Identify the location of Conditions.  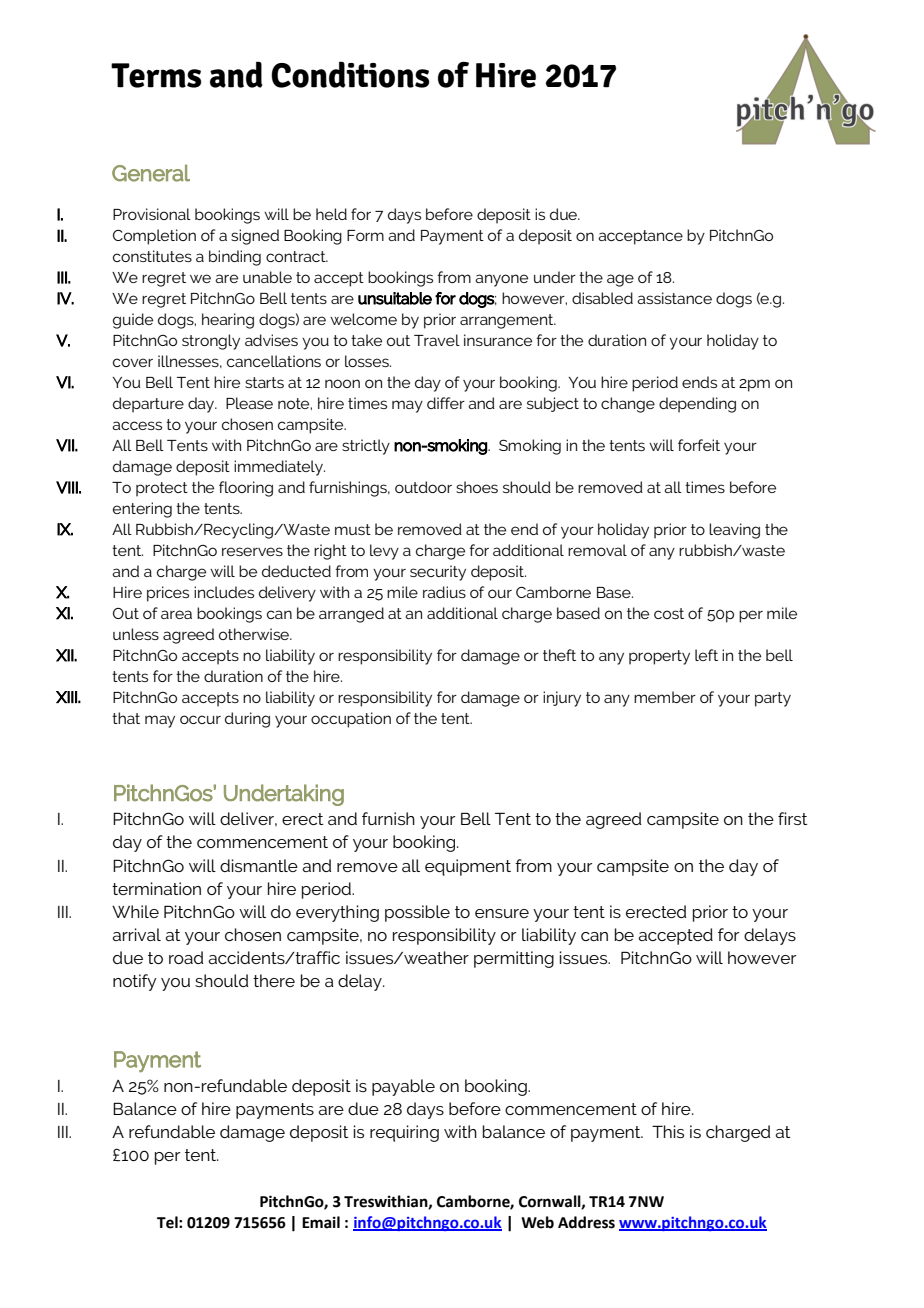
(350, 74).
